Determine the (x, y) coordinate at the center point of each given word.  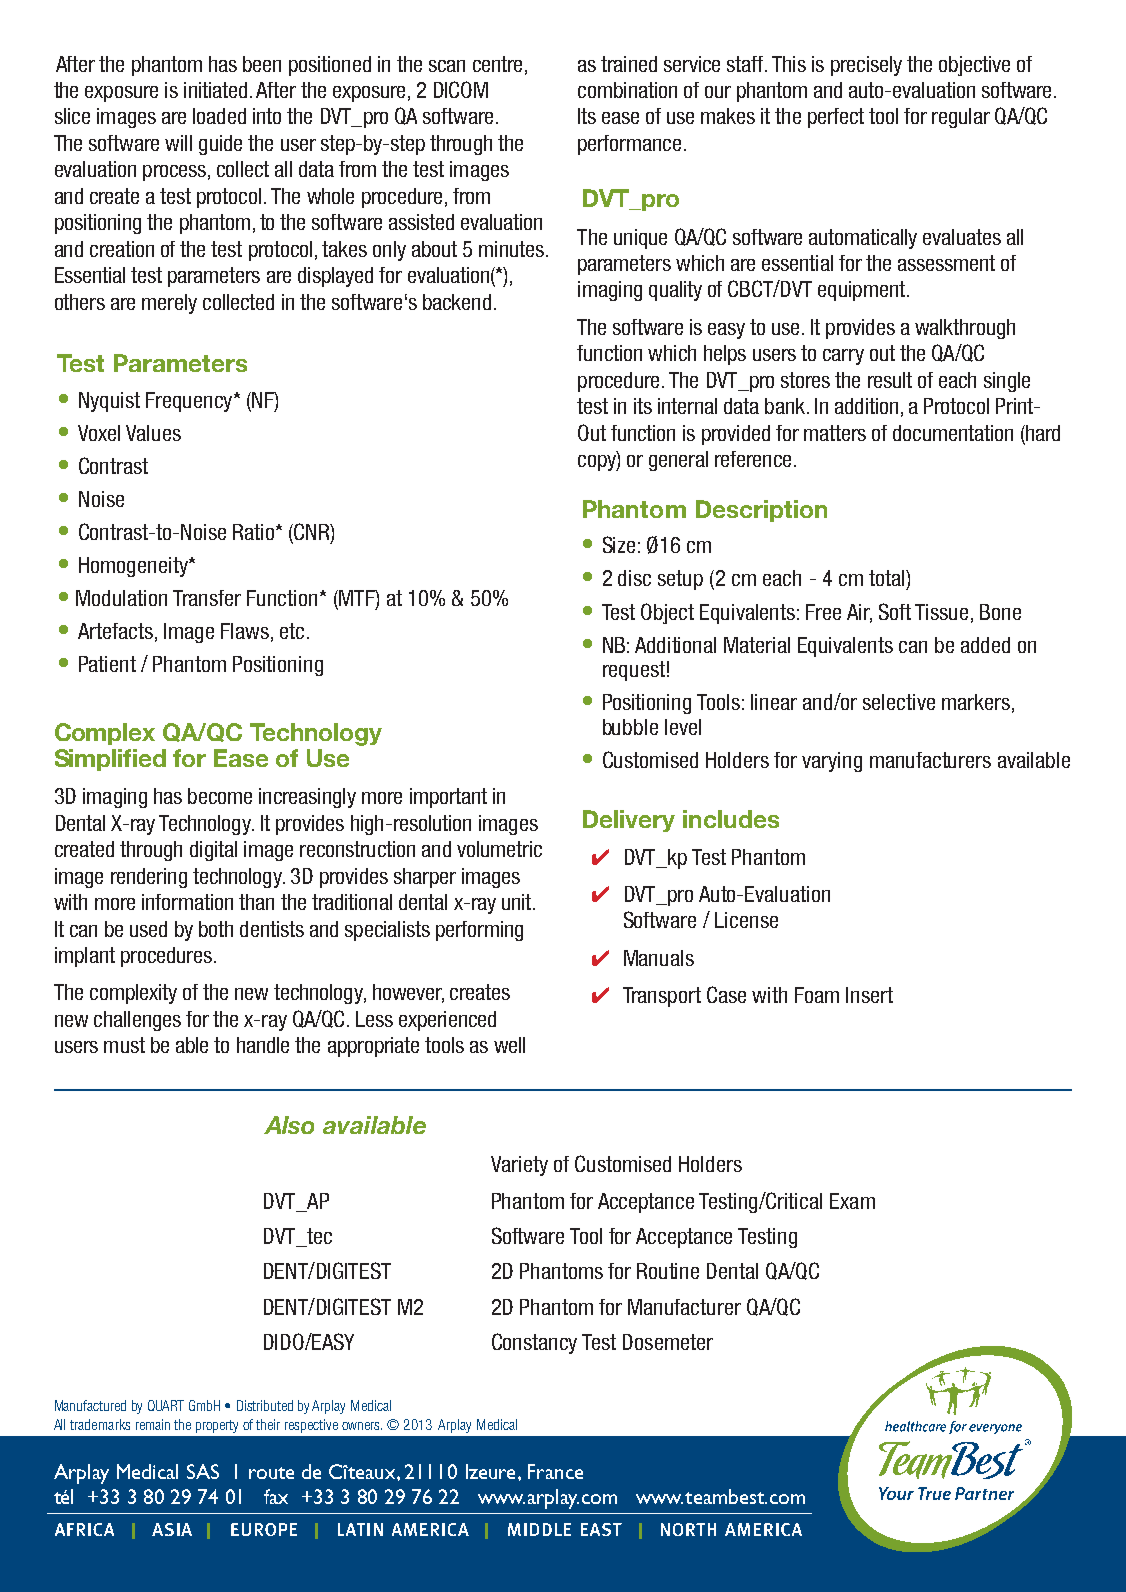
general (678, 461)
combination (627, 90)
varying (832, 762)
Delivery (629, 821)
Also (289, 1125)
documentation (953, 433)
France (555, 1471)
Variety (519, 1166)
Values (153, 433)
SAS (203, 1471)
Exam (852, 1201)
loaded (219, 116)
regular (961, 118)
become (220, 796)
